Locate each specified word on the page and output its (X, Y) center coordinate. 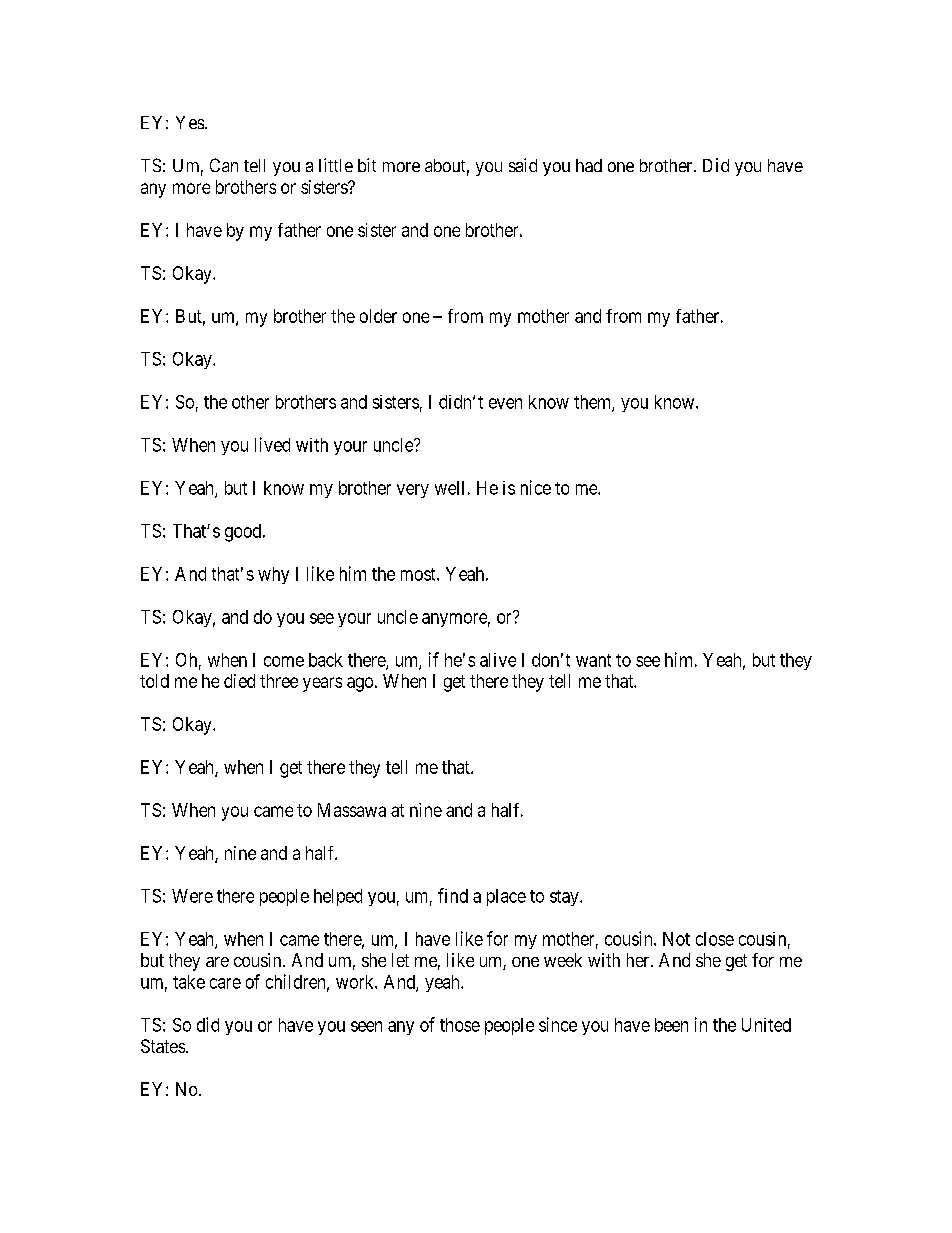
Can (224, 165)
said (523, 165)
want (593, 660)
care (225, 983)
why (273, 575)
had (589, 165)
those (460, 1025)
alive (498, 660)
